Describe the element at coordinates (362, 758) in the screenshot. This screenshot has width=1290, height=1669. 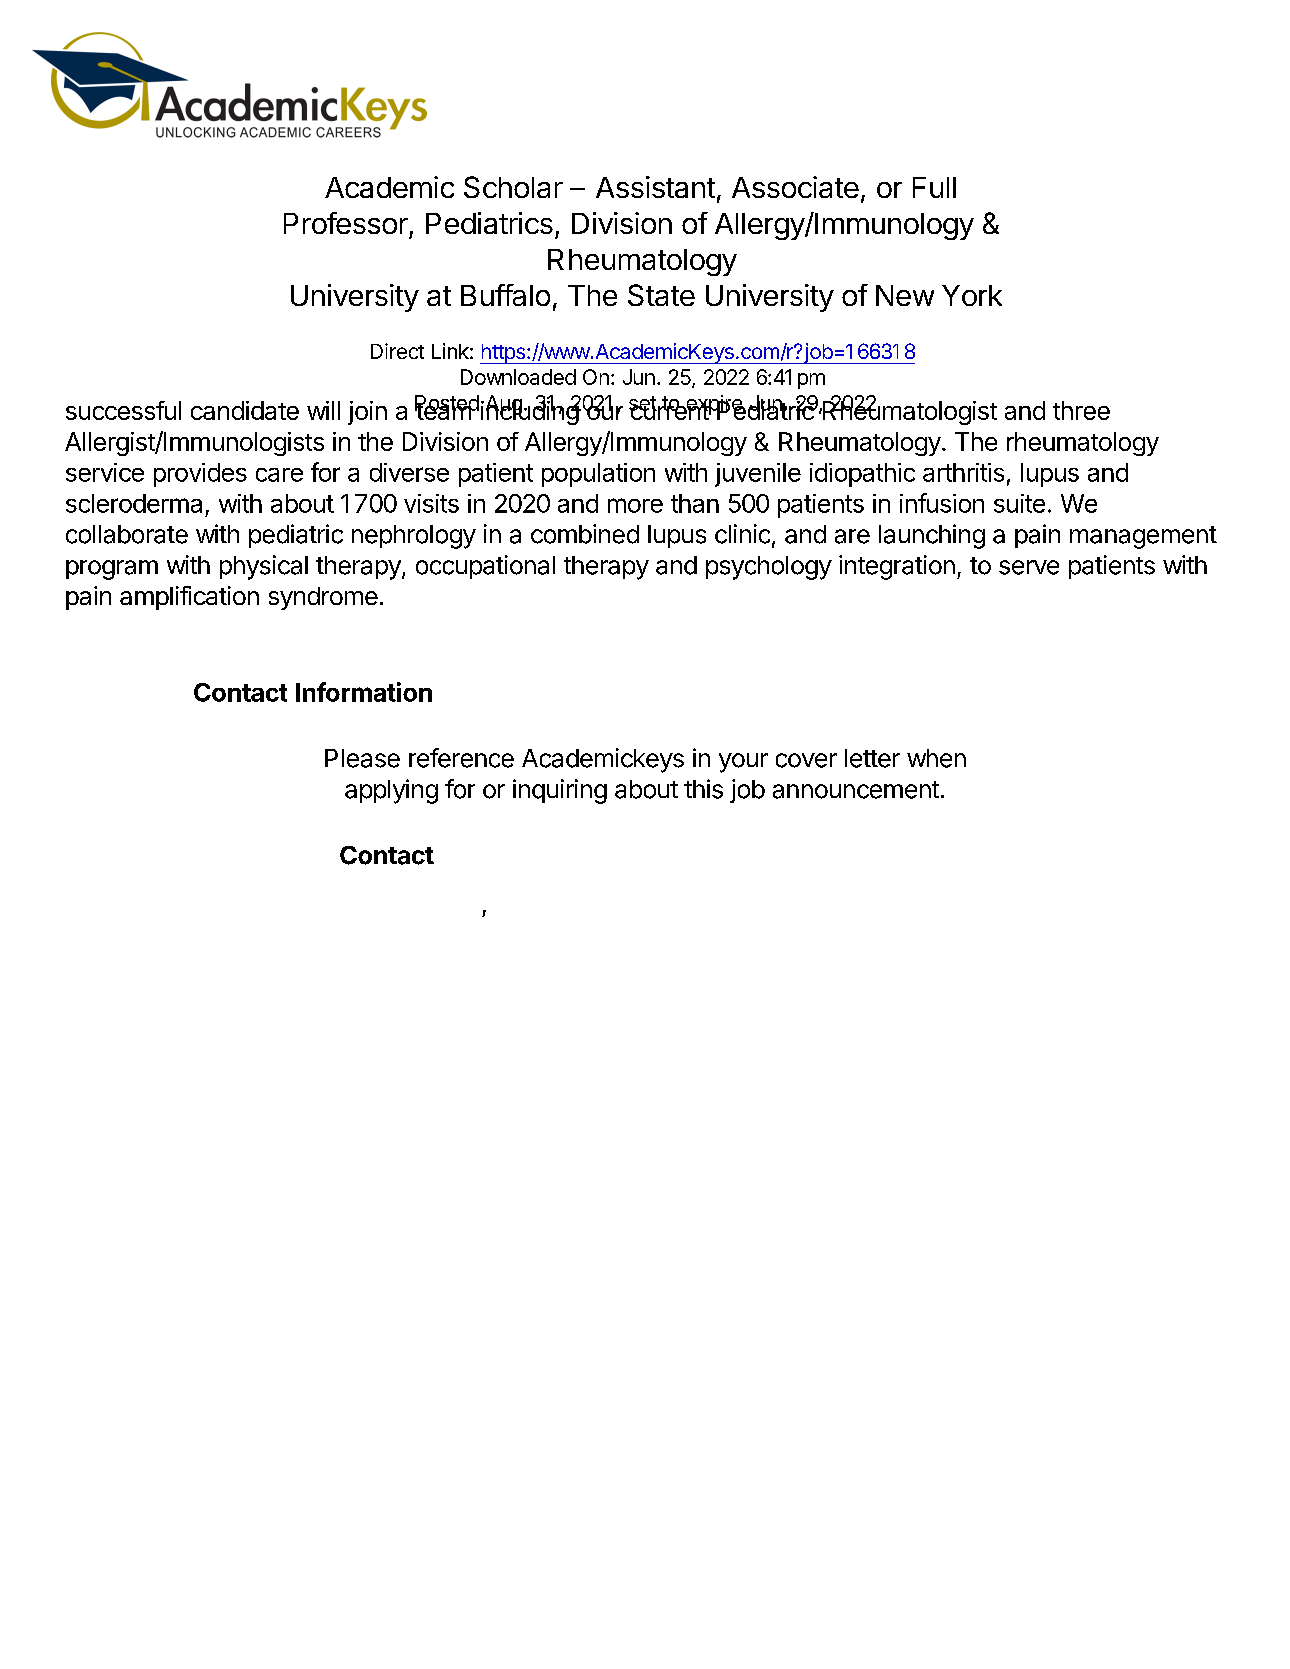
I see `Please` at that location.
